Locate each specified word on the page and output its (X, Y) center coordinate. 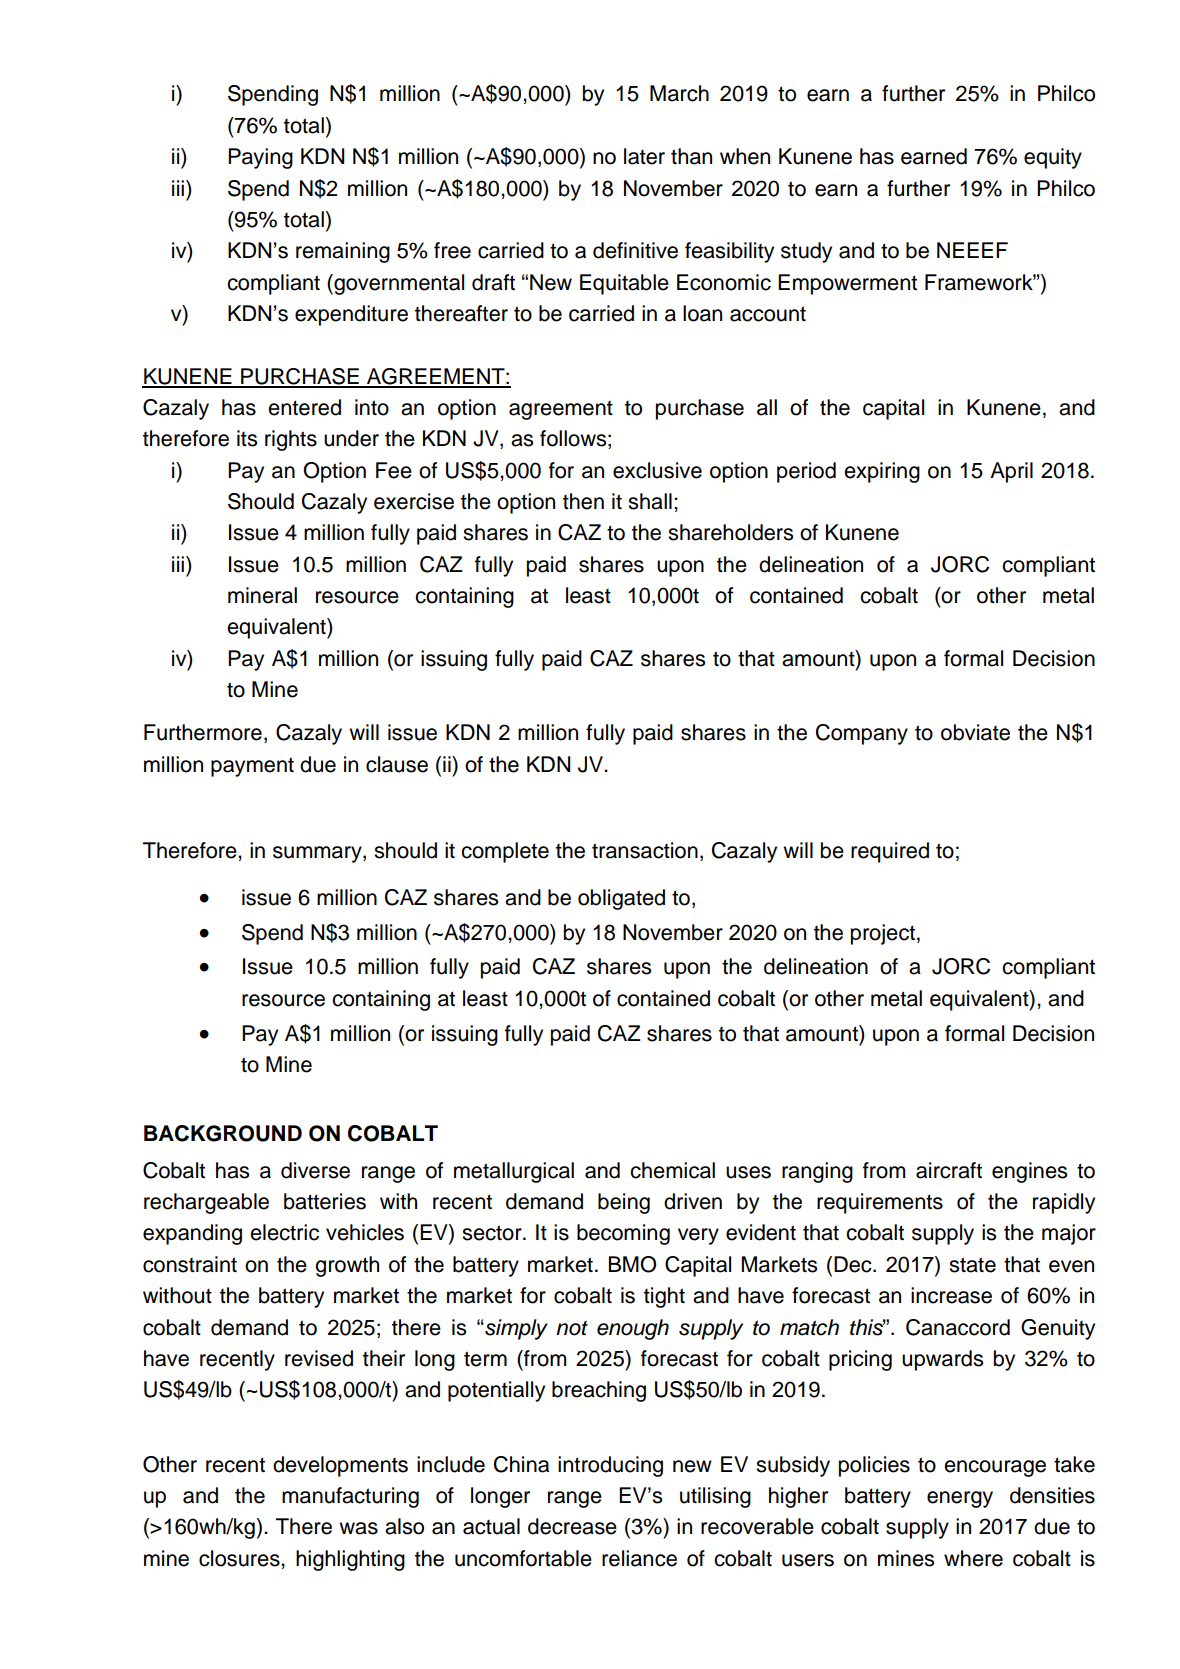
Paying (260, 158)
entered (304, 407)
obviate (975, 732)
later (644, 156)
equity (1053, 158)
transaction (645, 850)
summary (318, 854)
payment (252, 767)
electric (284, 1232)
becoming (623, 1234)
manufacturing (350, 1497)
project (883, 934)
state (972, 1265)
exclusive (657, 470)
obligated (621, 899)
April (1011, 472)
